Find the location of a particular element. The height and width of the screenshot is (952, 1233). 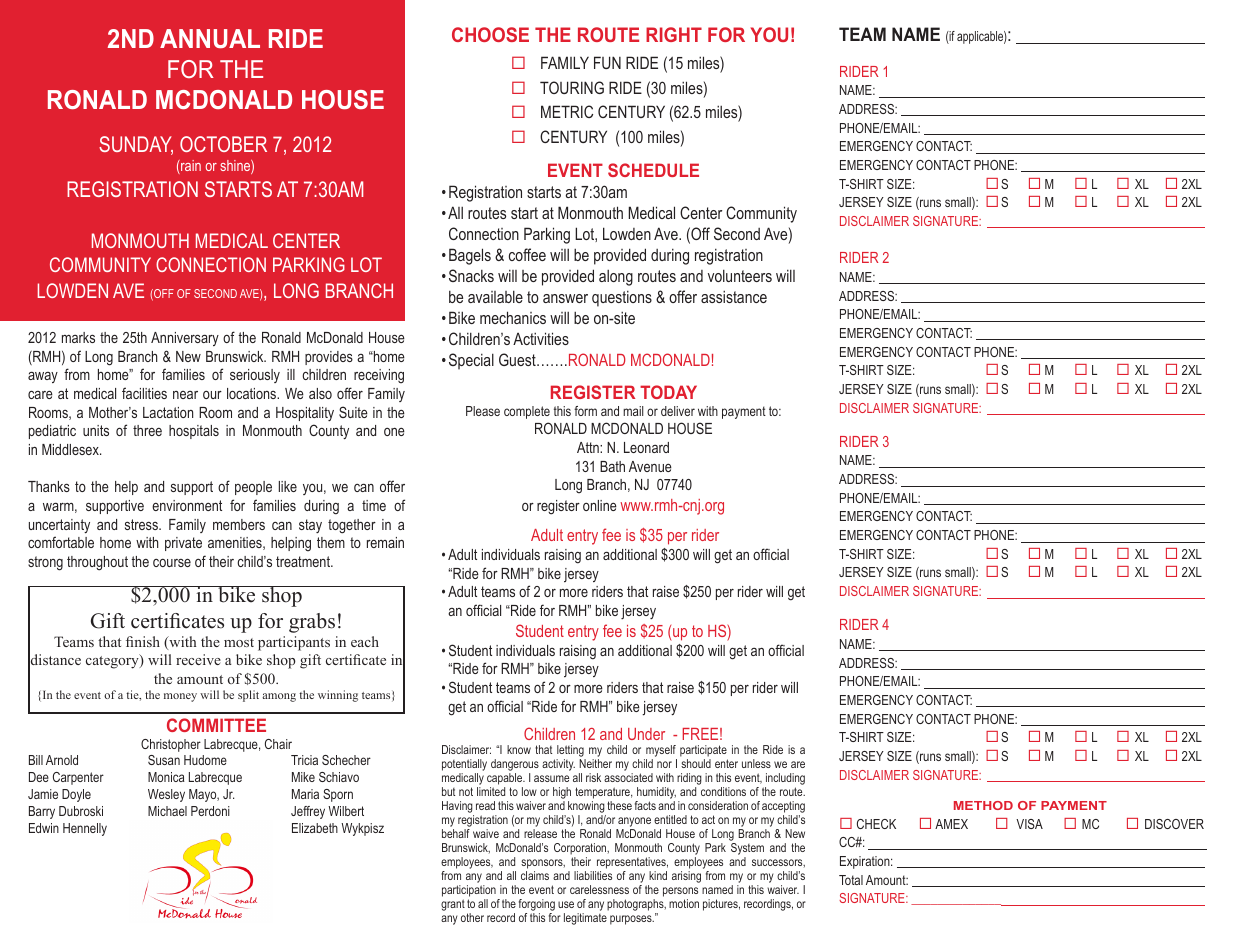

Annual is located at coordinates (210, 38).
